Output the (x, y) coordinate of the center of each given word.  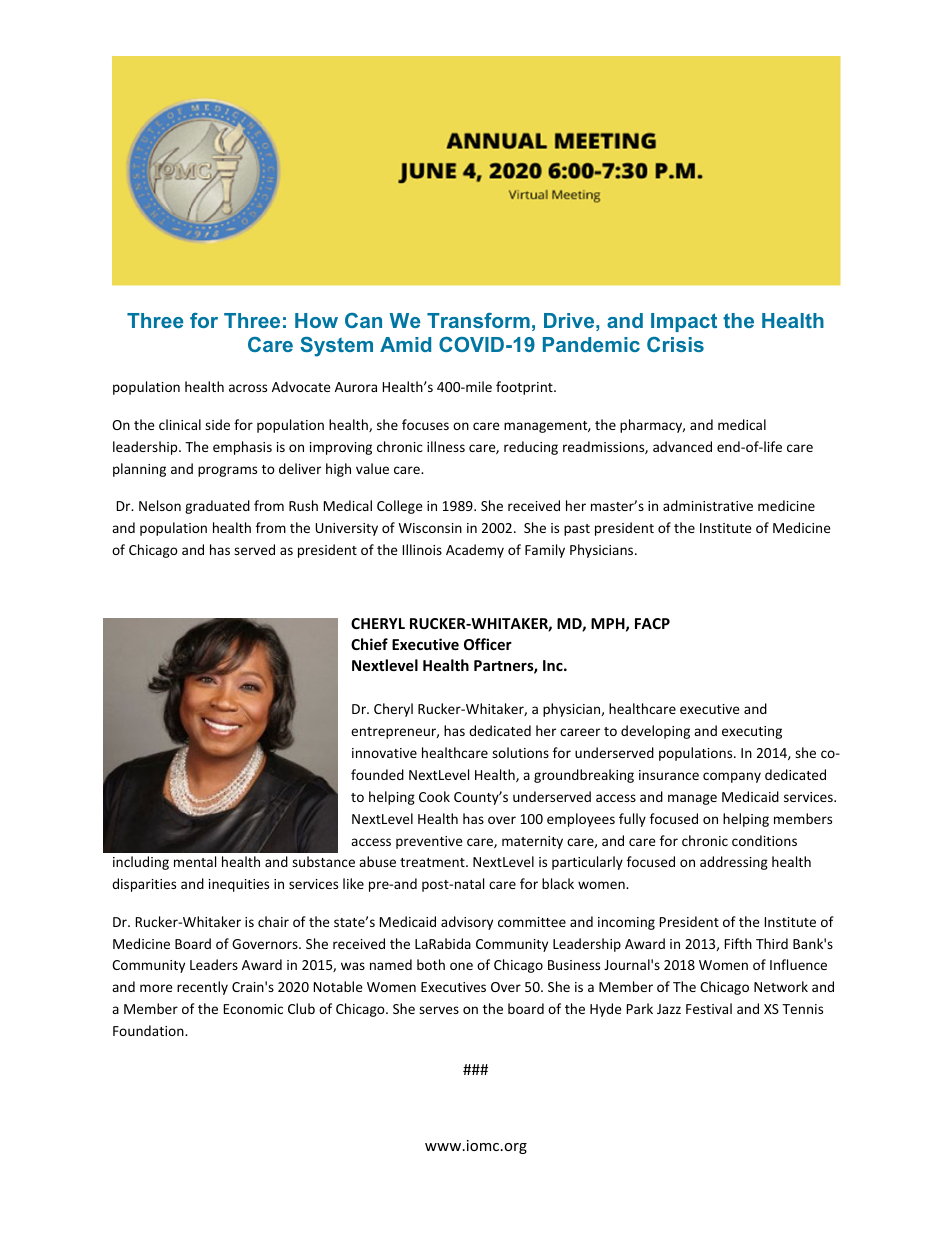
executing (752, 732)
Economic (253, 1009)
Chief (369, 644)
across (248, 388)
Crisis (675, 344)
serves (439, 1010)
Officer (488, 644)
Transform (478, 320)
